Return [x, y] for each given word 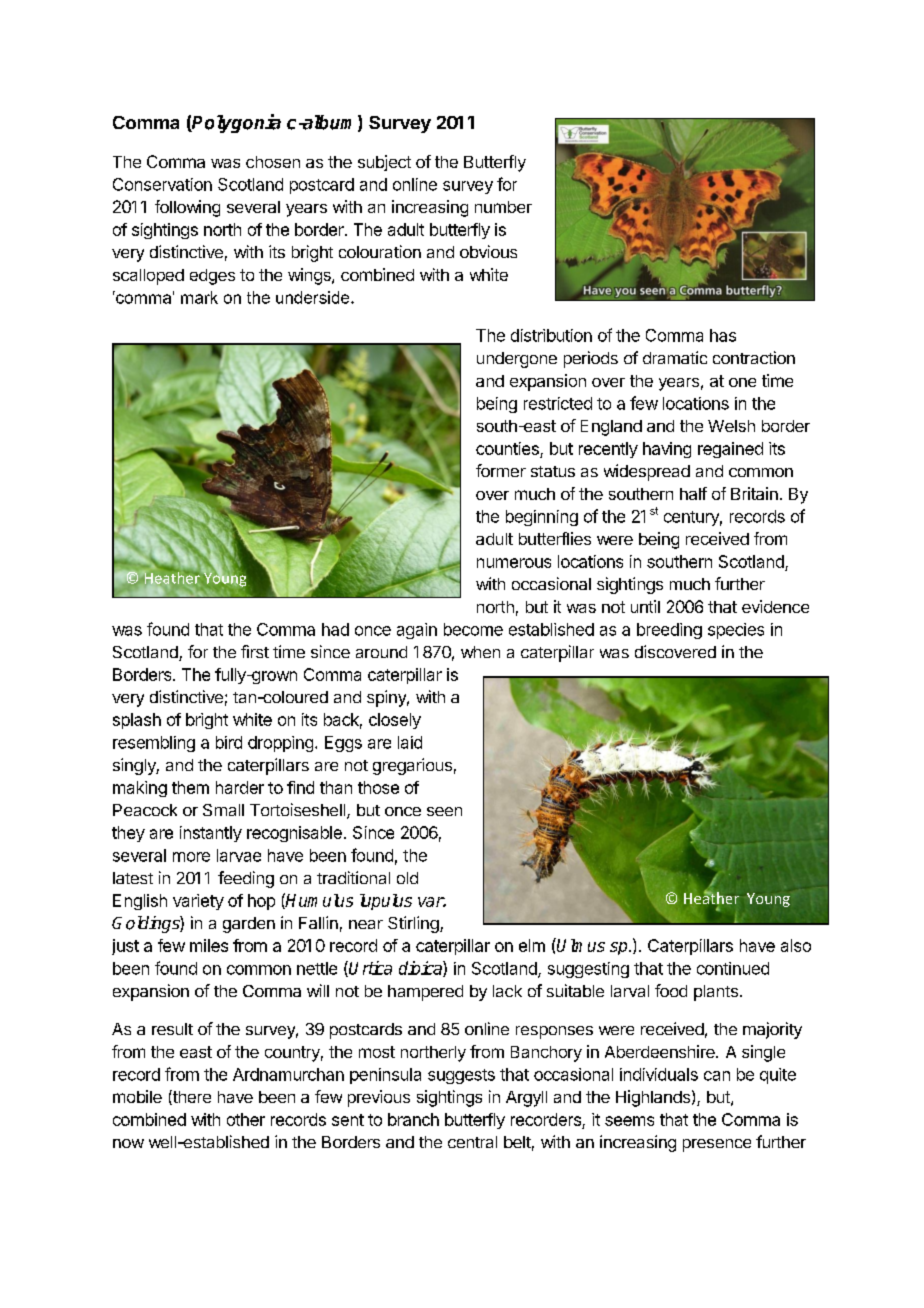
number [503, 207]
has [723, 335]
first [255, 651]
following [187, 208]
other [246, 1119]
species [736, 631]
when [480, 652]
